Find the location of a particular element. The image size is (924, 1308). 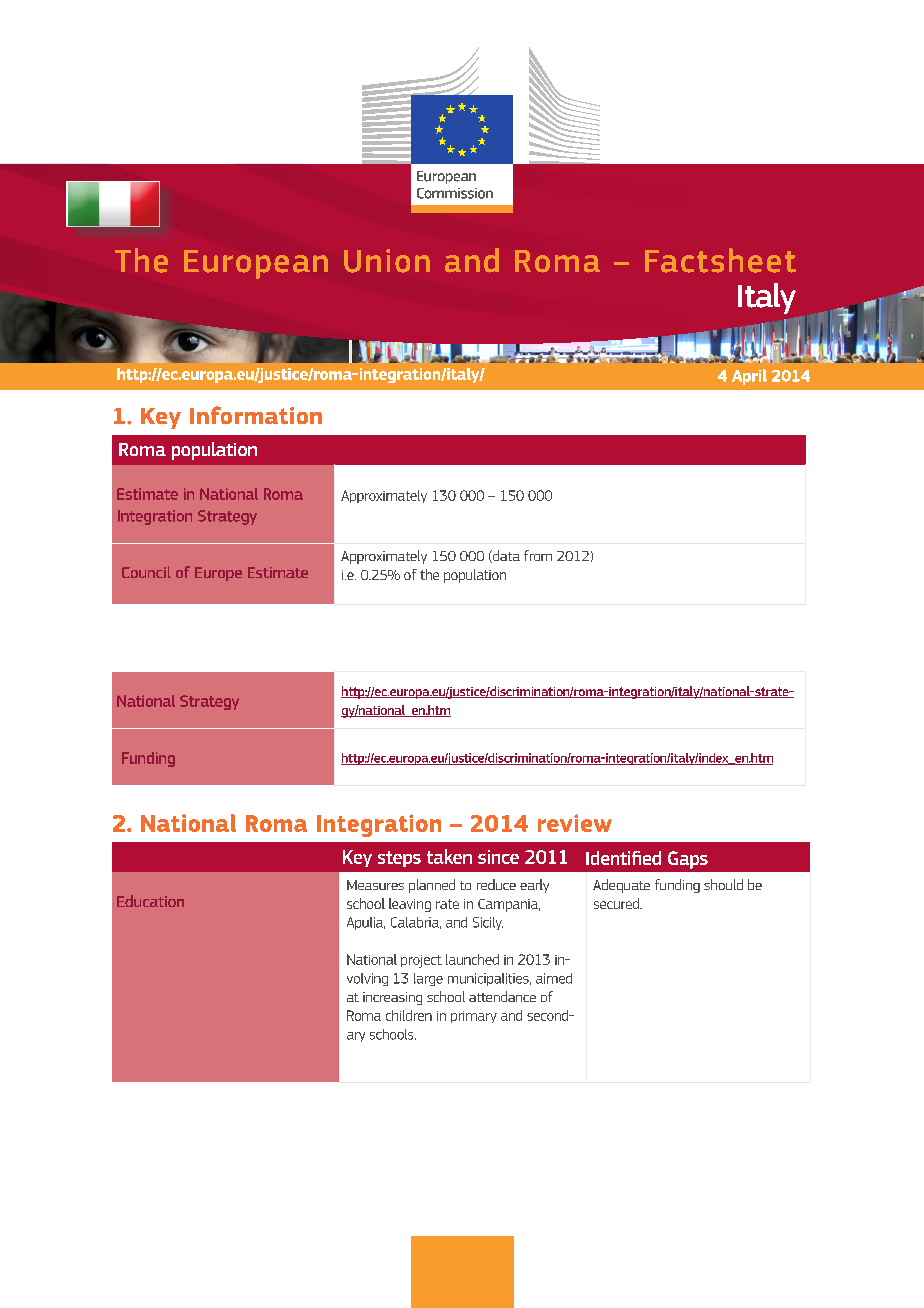

Gaps is located at coordinates (688, 860).
